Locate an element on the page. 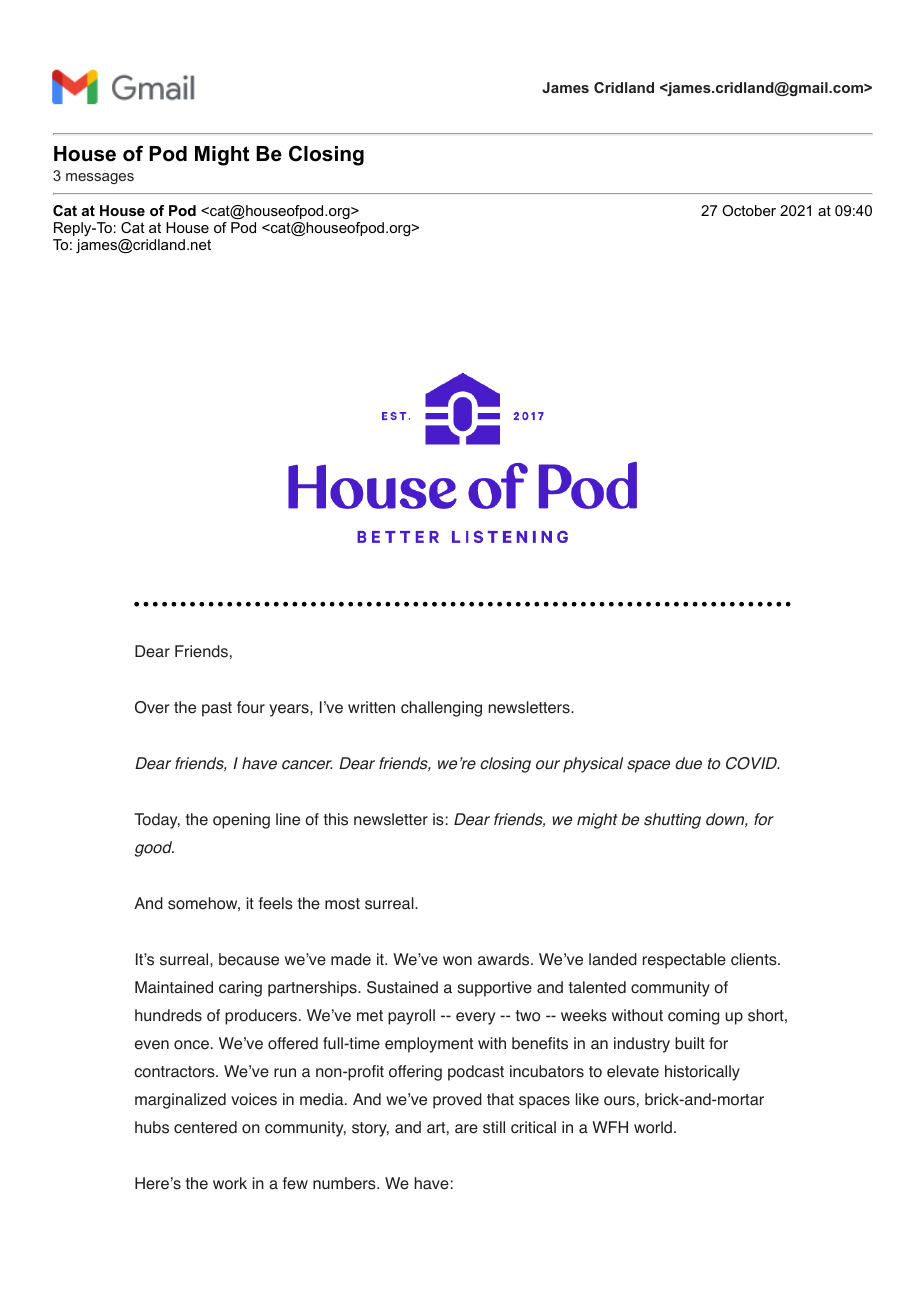 This image has height=1307, width=924. are is located at coordinates (466, 1129).
